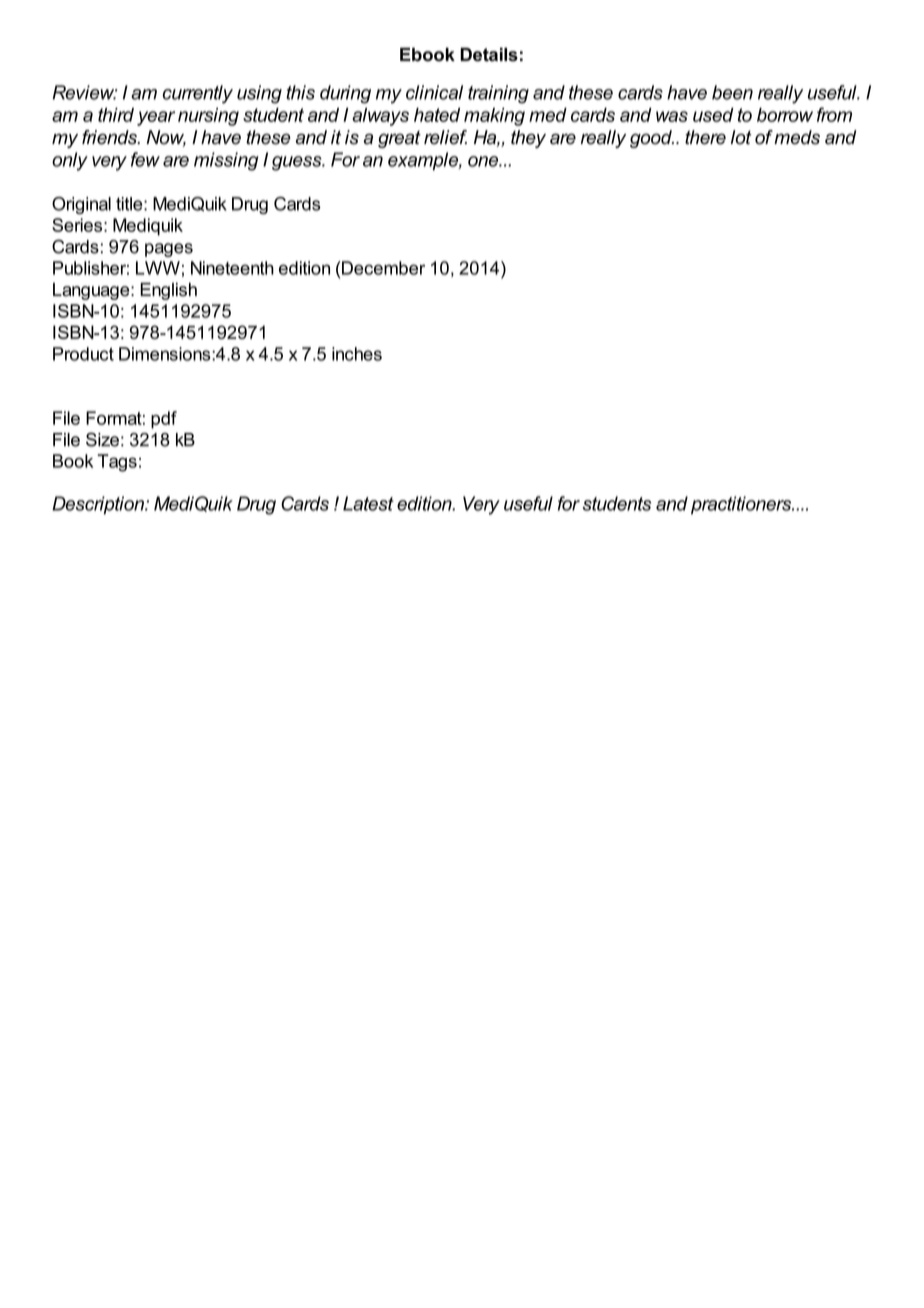  I want to click on few, so click(145, 159).
